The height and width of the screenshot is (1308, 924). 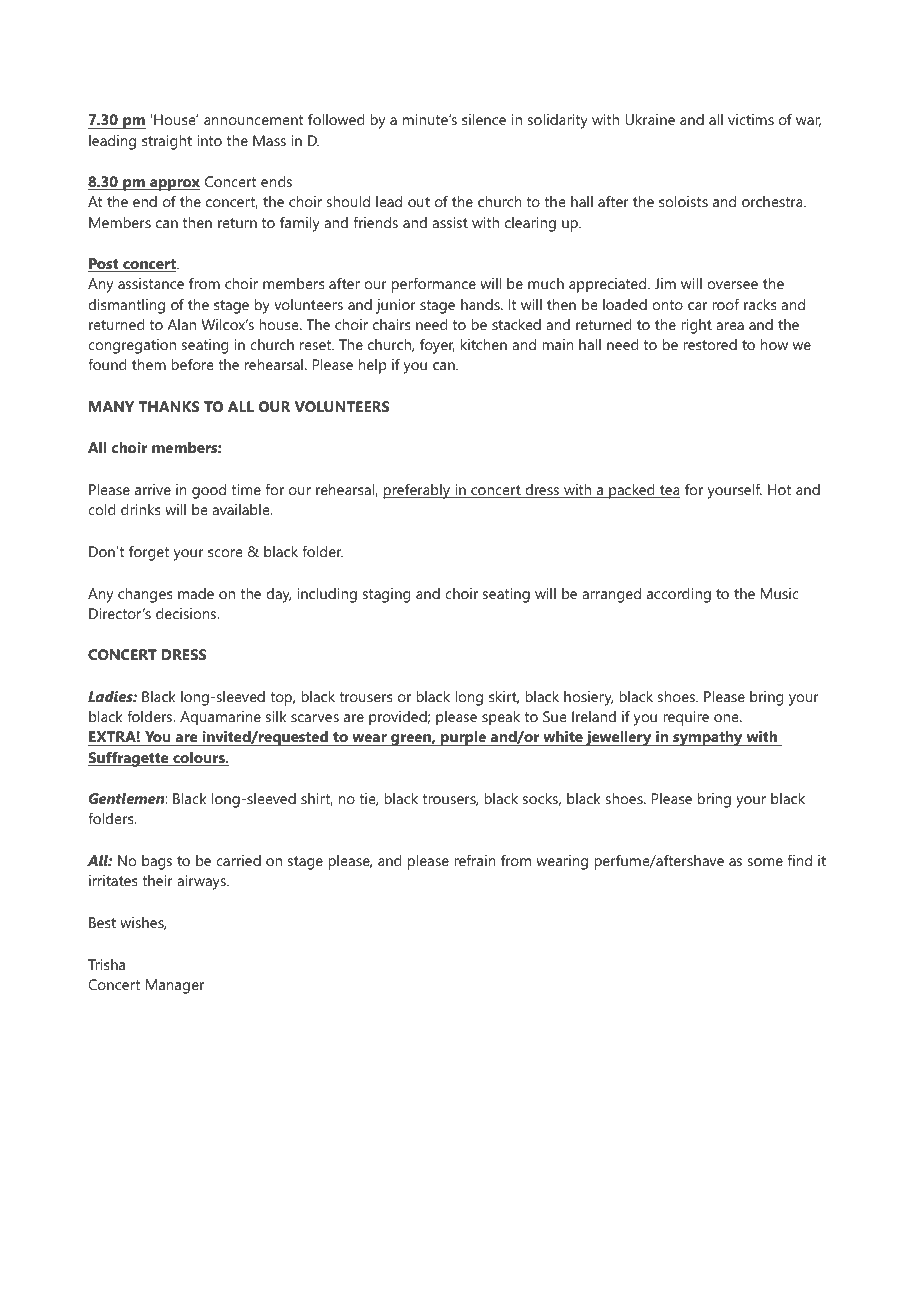 What do you see at coordinates (175, 986) in the screenshot?
I see `Manager` at bounding box center [175, 986].
